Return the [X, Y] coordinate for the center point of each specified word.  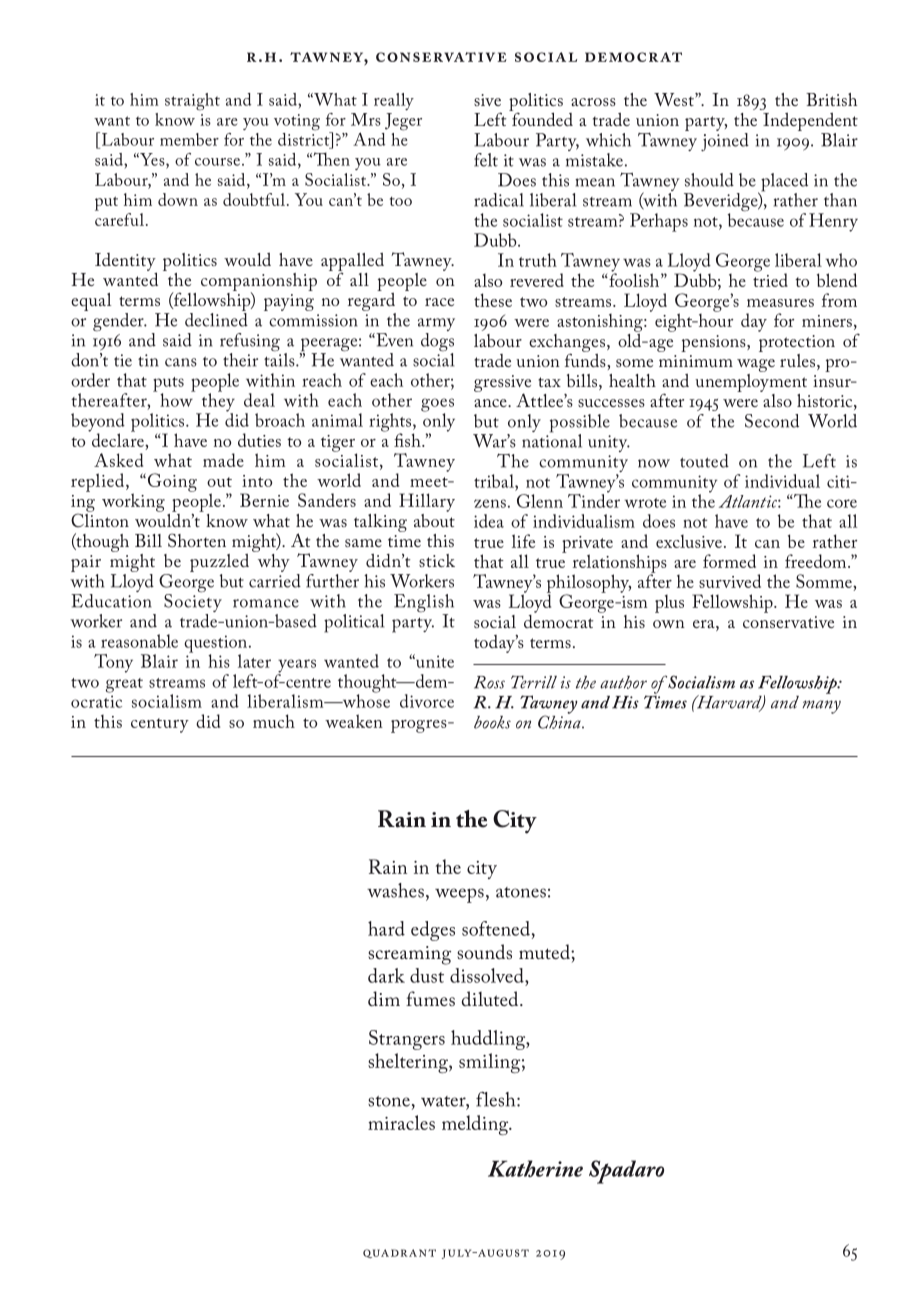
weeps [459, 895]
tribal [495, 481]
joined [725, 140]
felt [486, 160]
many [821, 707]
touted [704, 461]
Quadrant [399, 1253]
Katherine [535, 1168]
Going [171, 482]
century [160, 725]
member [189, 139]
